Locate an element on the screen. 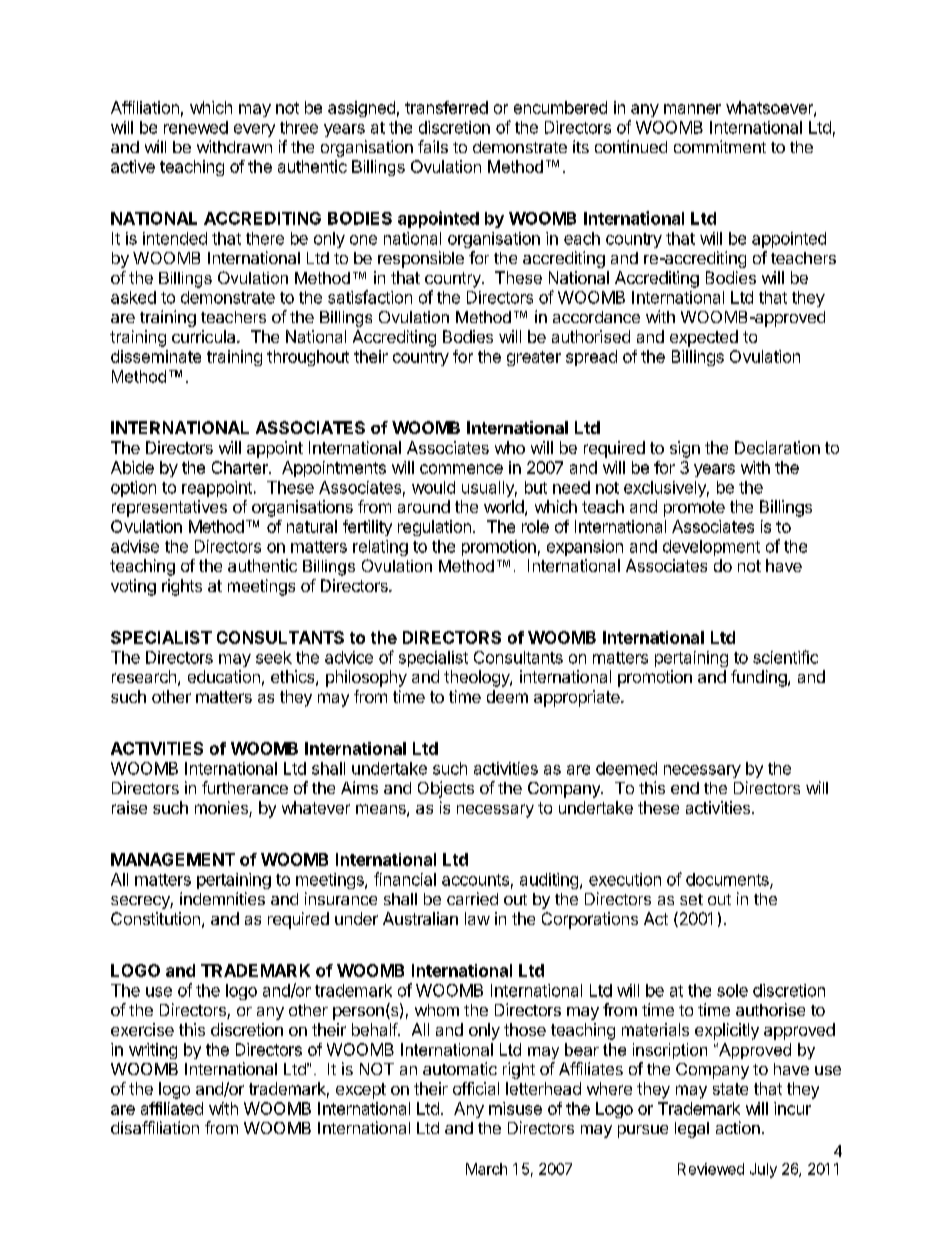 The image size is (952, 1233). renewed is located at coordinates (196, 127).
